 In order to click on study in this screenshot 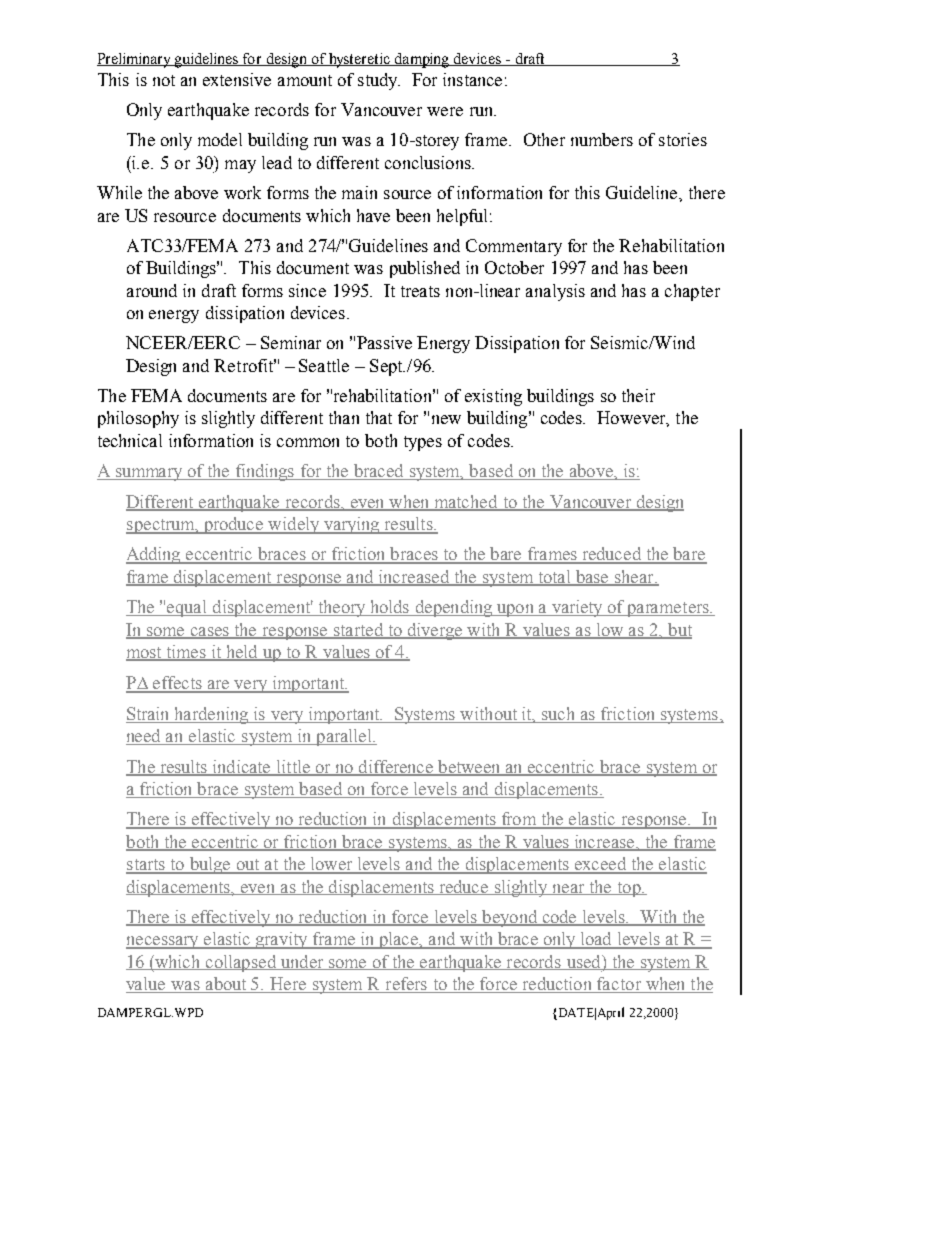, I will do `click(379, 81)`.
